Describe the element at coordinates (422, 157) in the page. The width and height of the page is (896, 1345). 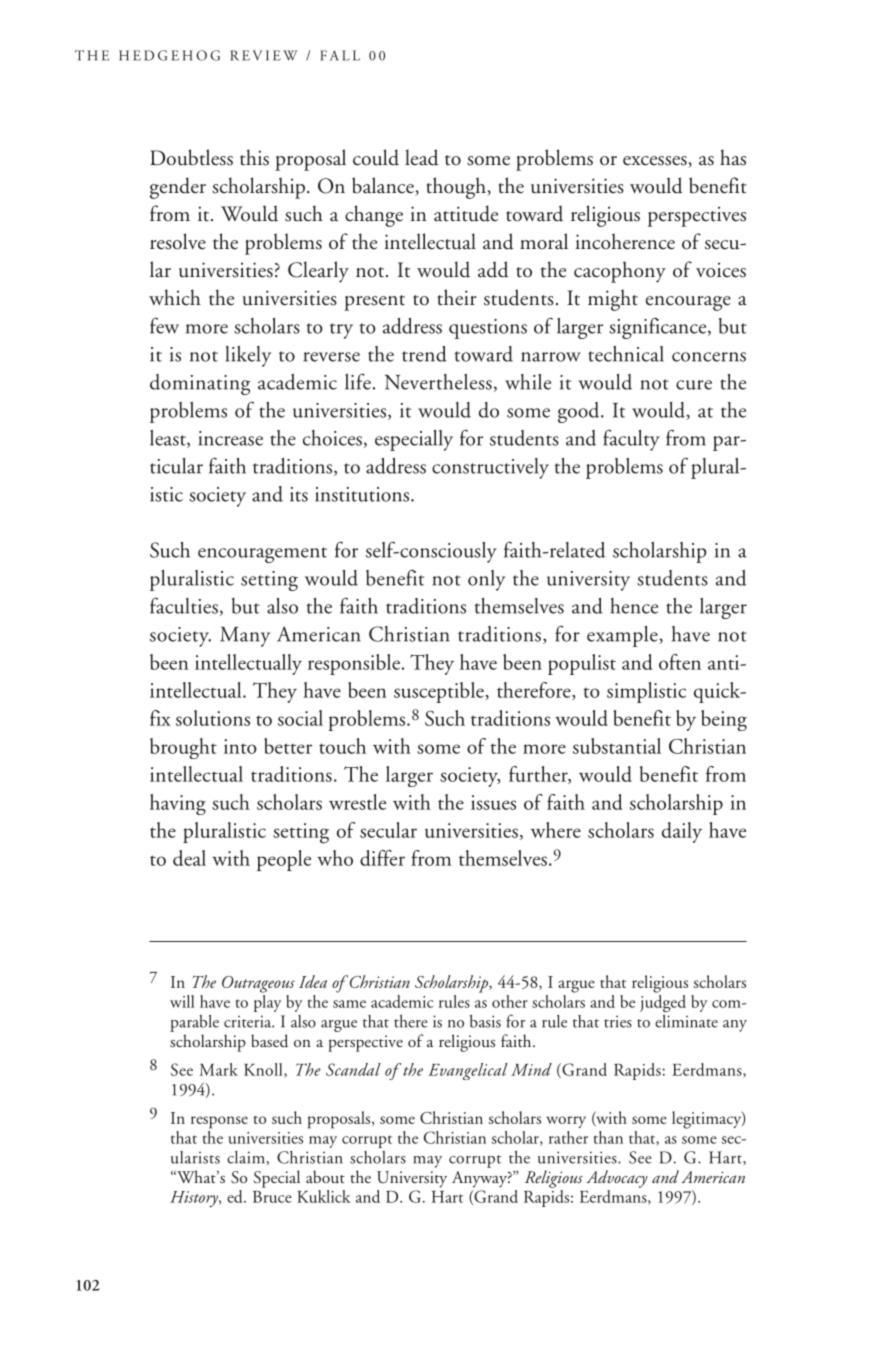
I see `lead` at that location.
